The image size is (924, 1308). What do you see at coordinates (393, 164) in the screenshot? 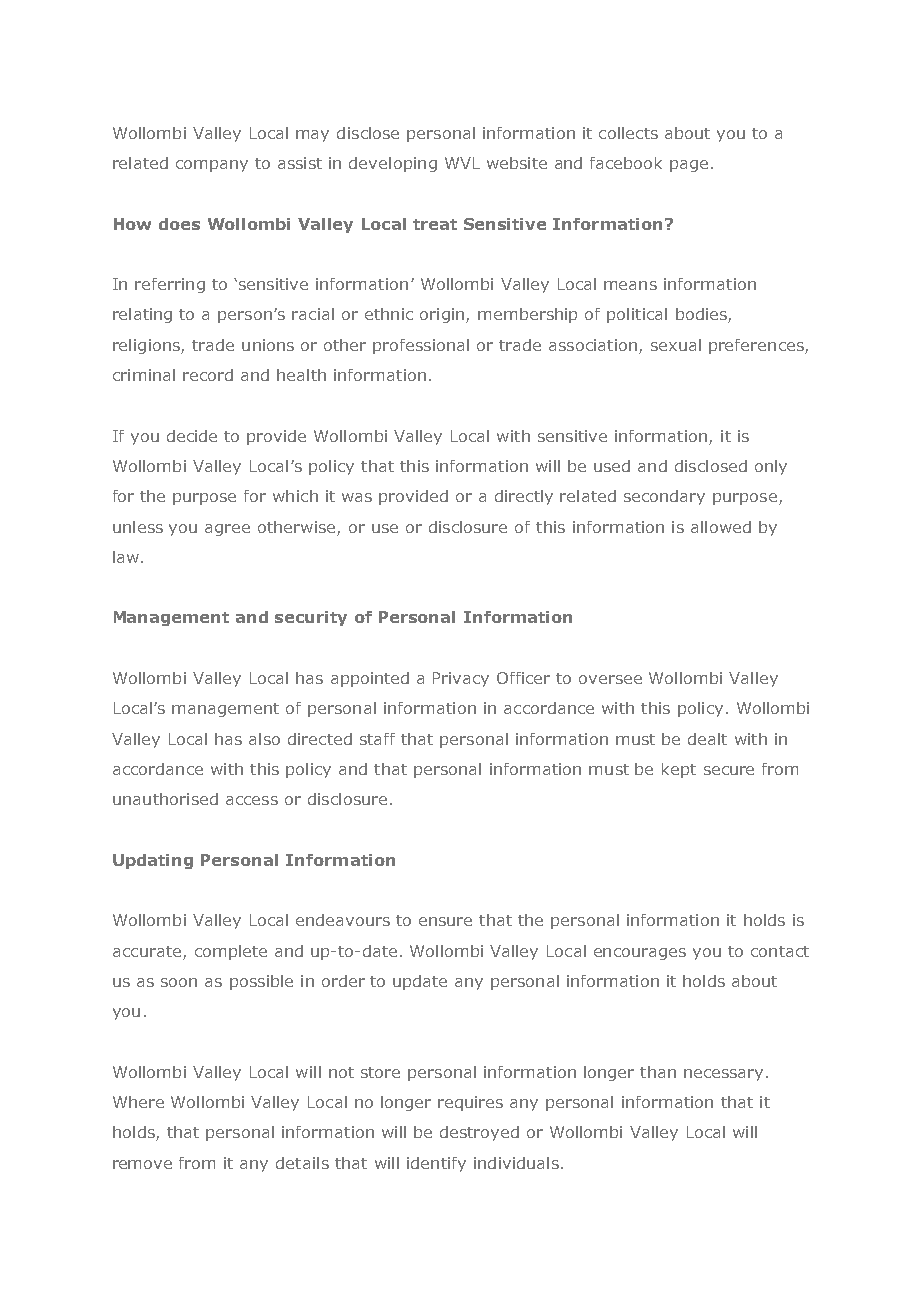
I see `developing` at bounding box center [393, 164].
